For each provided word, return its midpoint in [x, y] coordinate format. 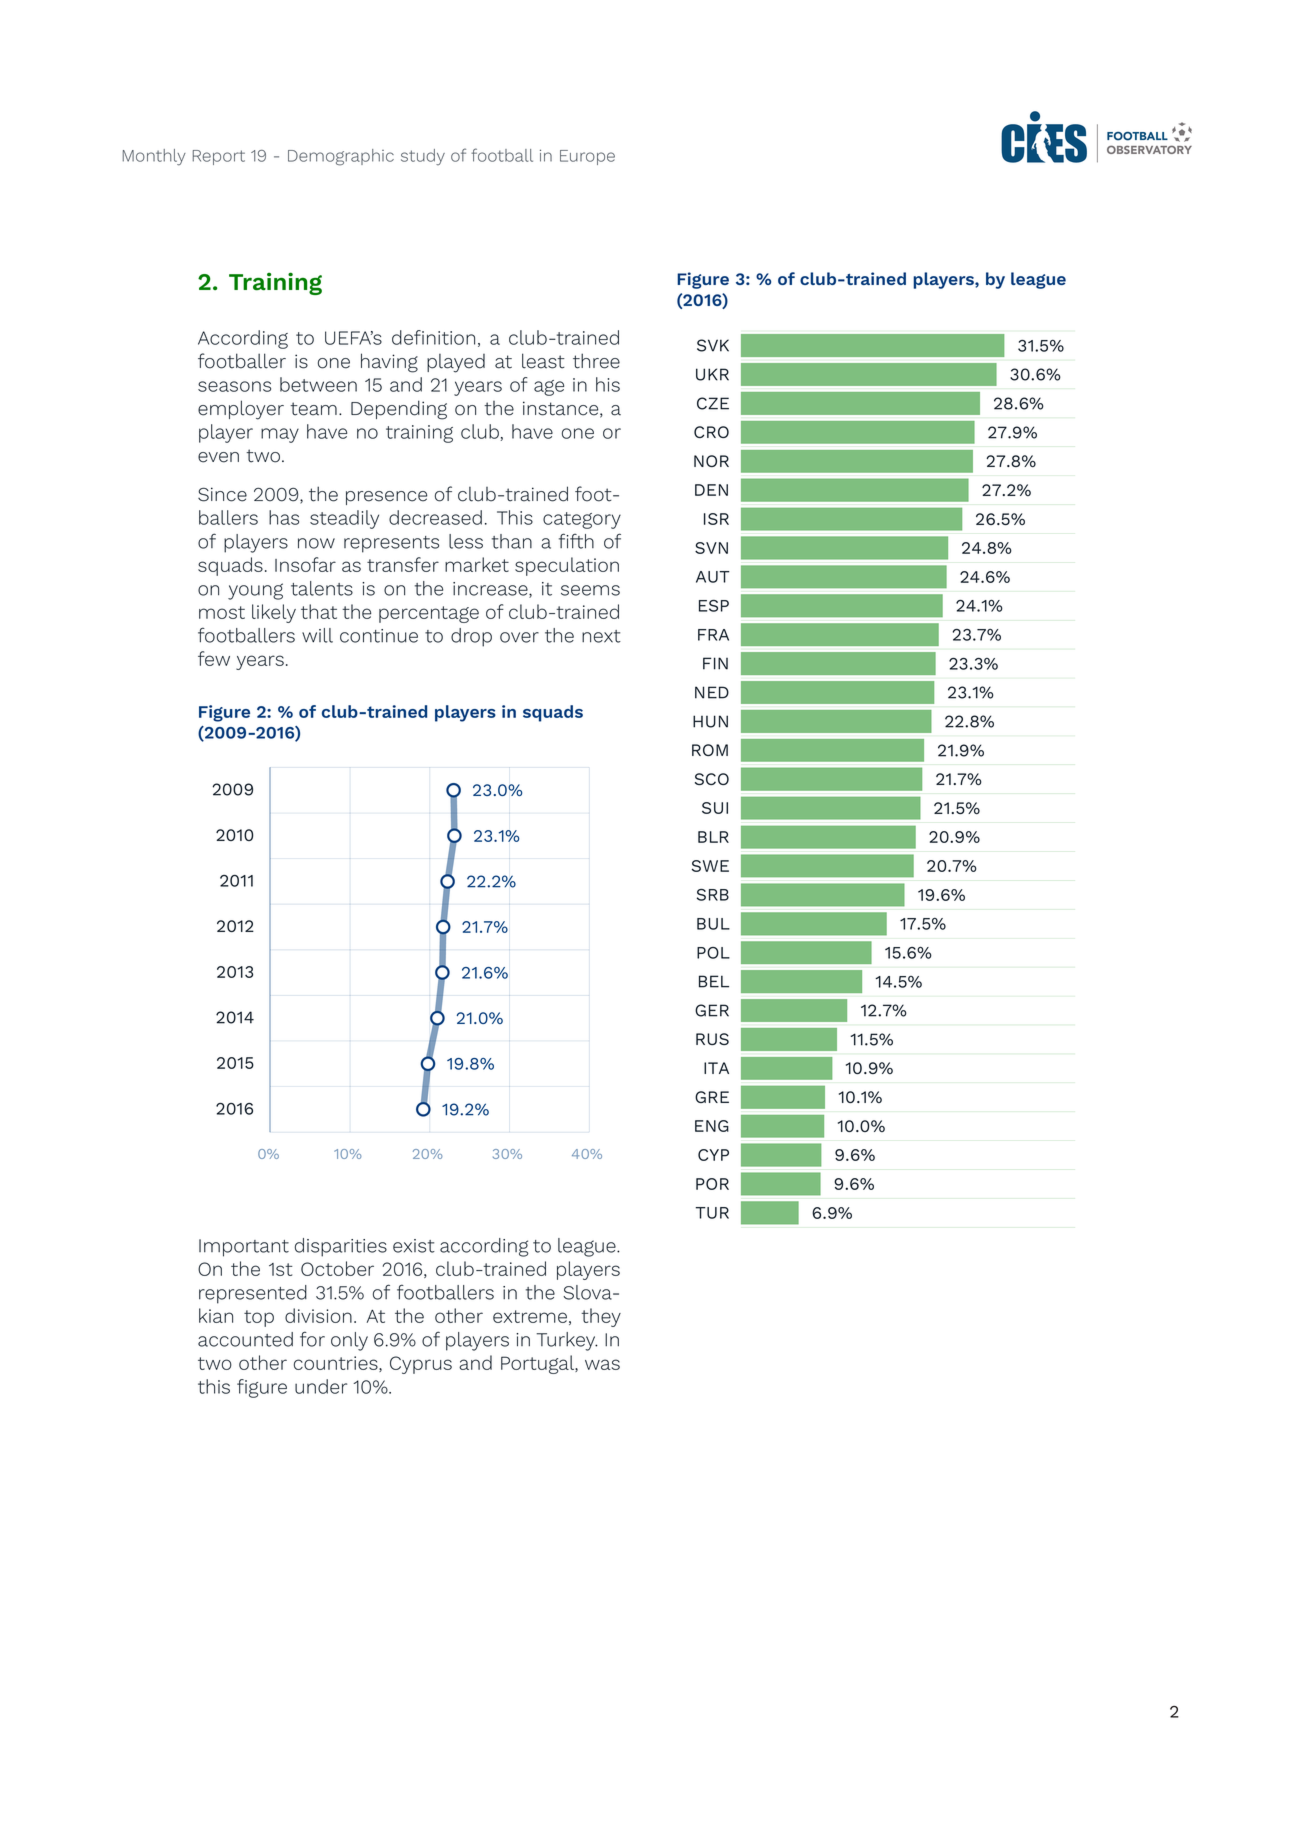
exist [414, 1246]
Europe [587, 157]
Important [244, 1248]
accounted [245, 1339]
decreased [435, 517]
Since [222, 494]
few [214, 658]
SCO [712, 779]
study [423, 157]
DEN [711, 490]
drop [471, 637]
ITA [716, 1068]
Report [219, 157]
